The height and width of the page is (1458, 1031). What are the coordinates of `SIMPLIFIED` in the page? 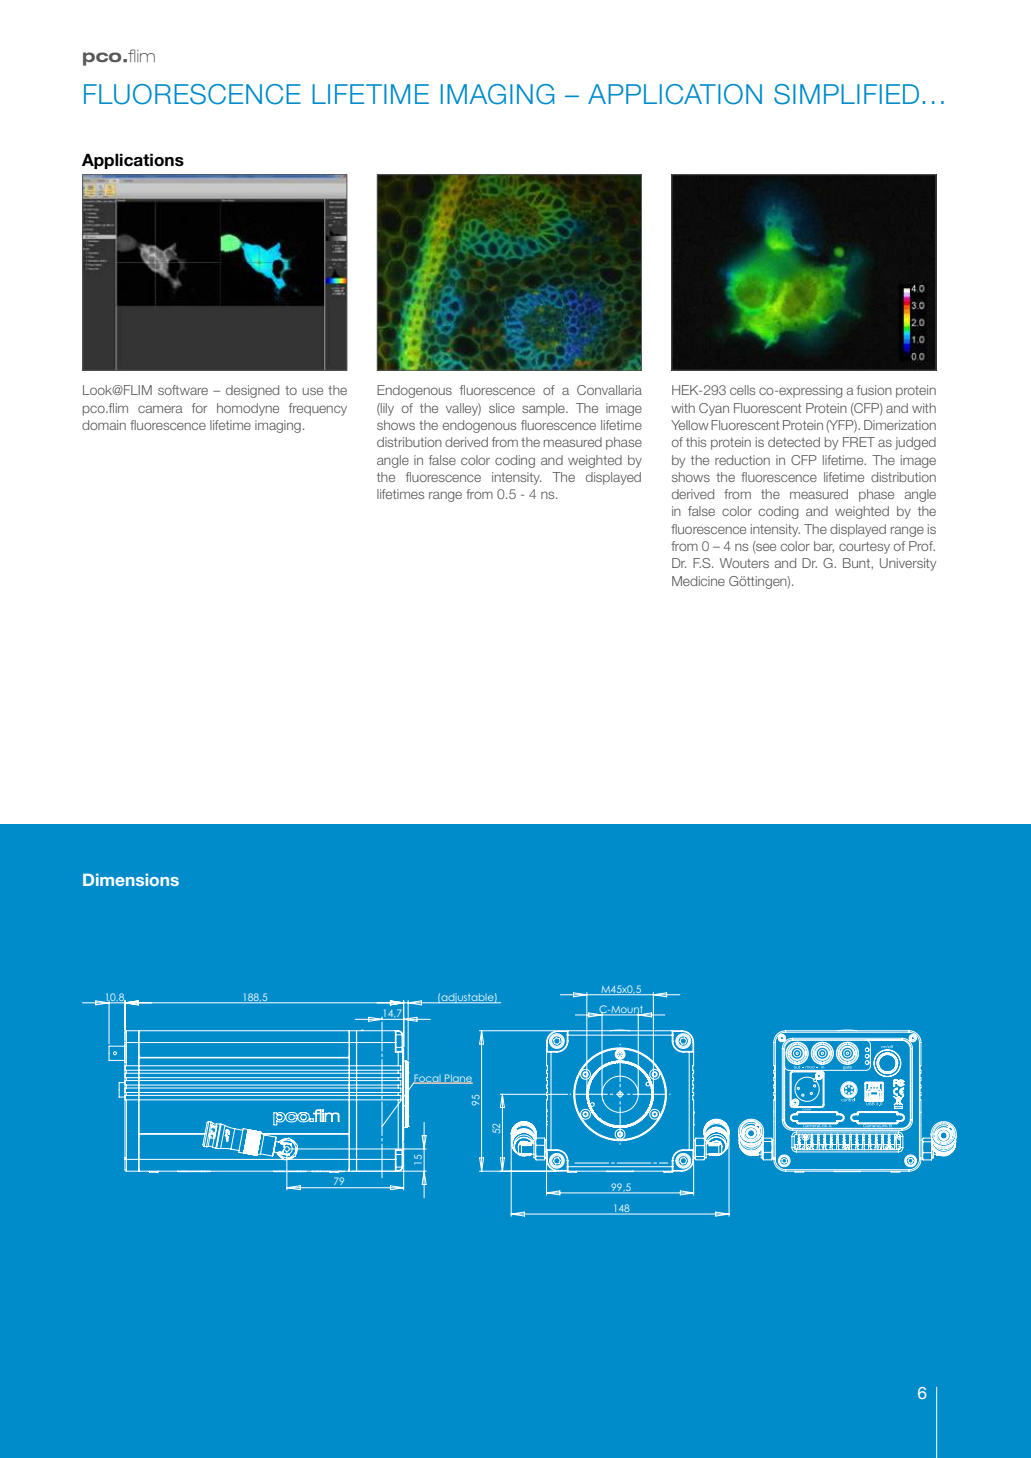 It's located at (846, 94).
